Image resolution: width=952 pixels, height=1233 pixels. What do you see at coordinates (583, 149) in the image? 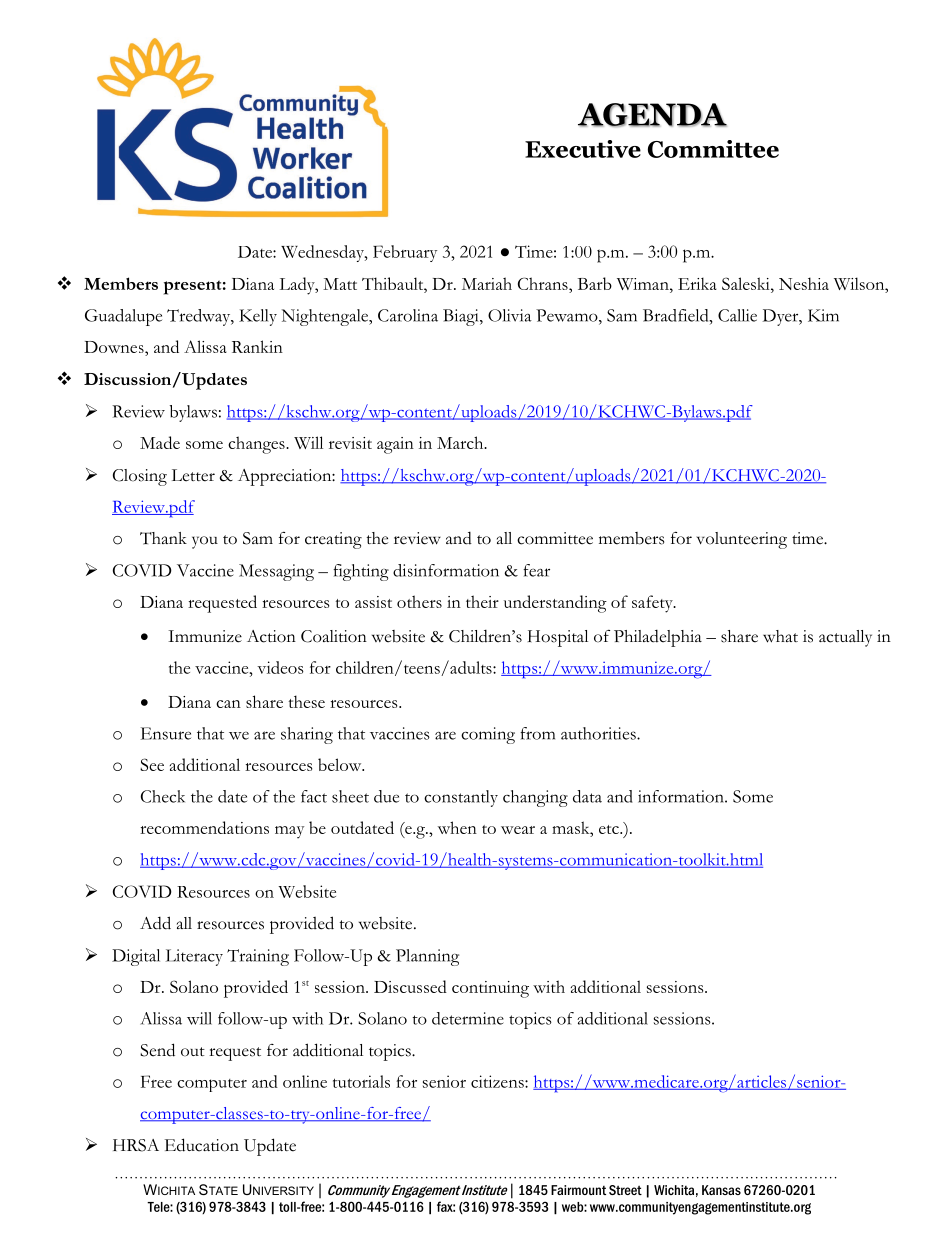
I see `Executive` at bounding box center [583, 149].
